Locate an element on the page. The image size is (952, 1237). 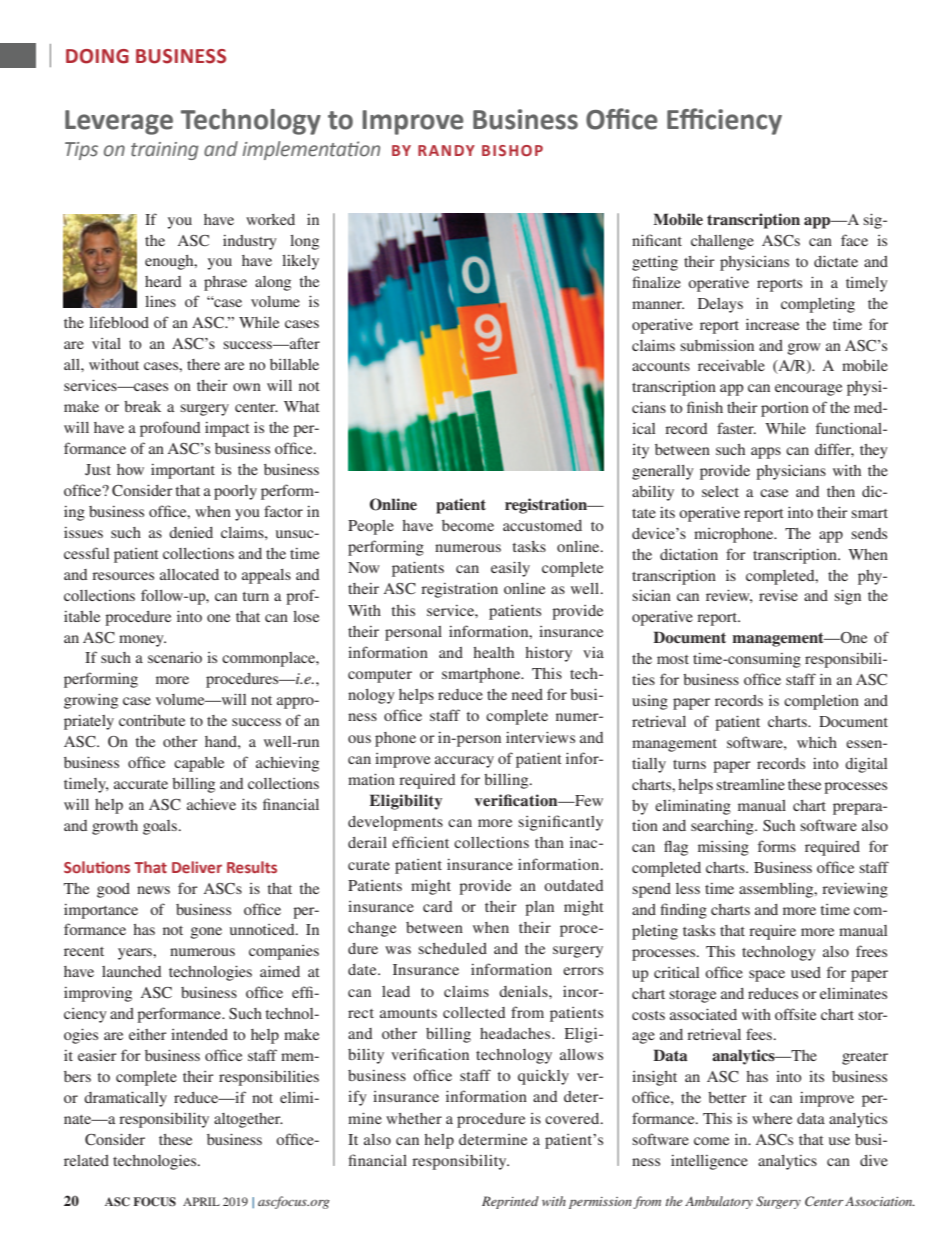
news is located at coordinates (153, 890).
